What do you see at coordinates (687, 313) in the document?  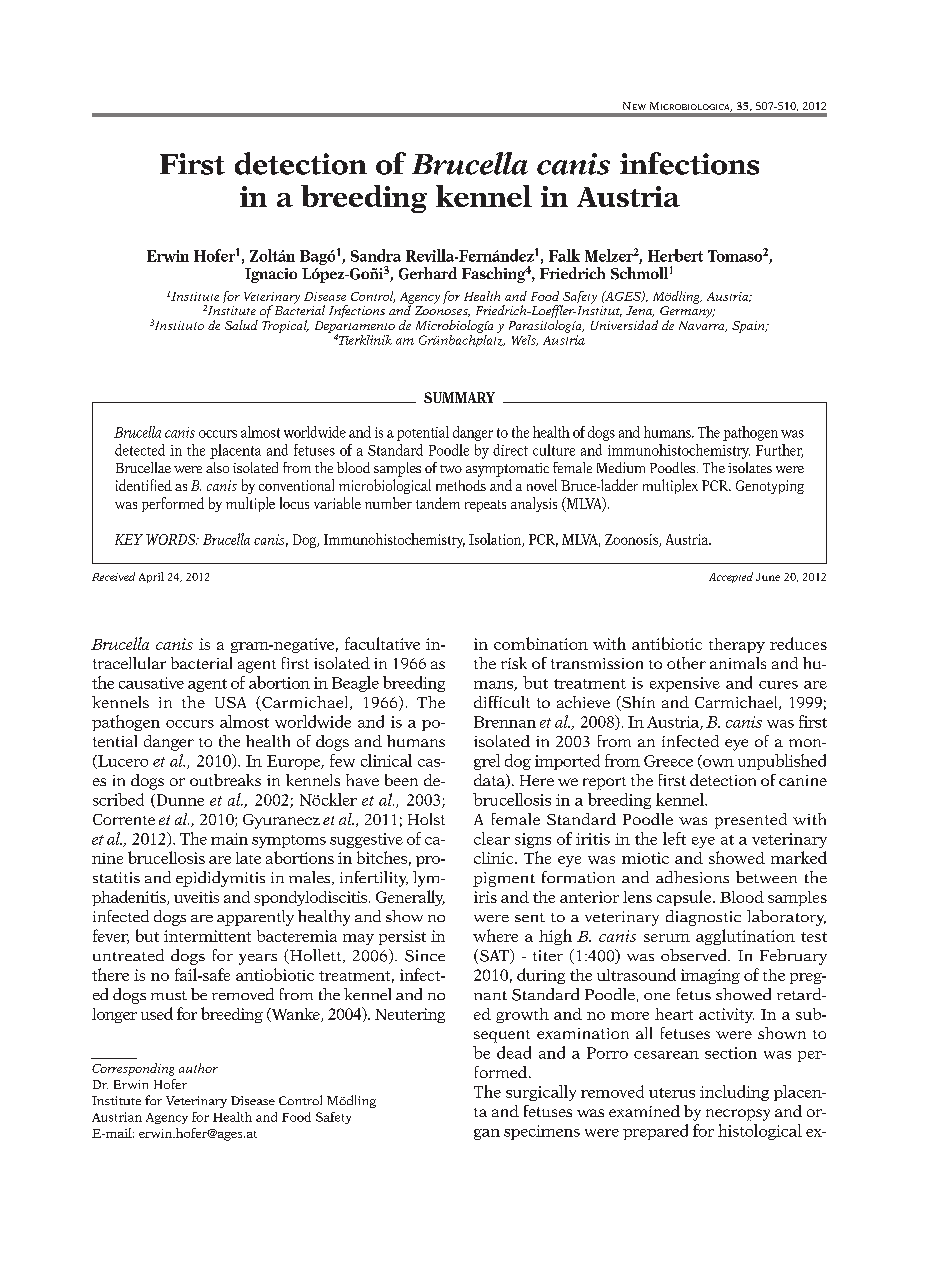 I see `Germany` at bounding box center [687, 313].
